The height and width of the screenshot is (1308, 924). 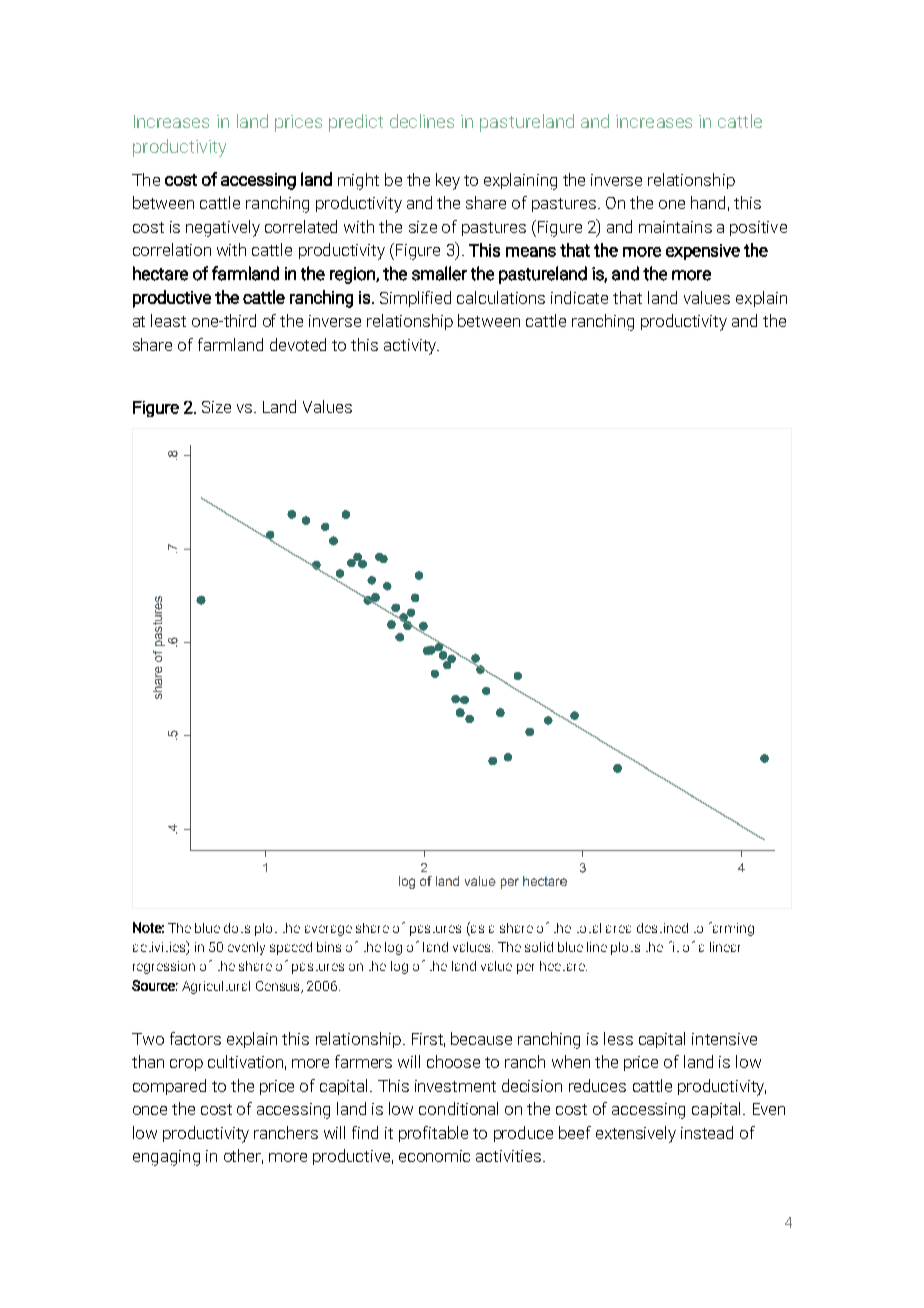 What do you see at coordinates (415, 299) in the screenshot?
I see `Simplified` at bounding box center [415, 299].
